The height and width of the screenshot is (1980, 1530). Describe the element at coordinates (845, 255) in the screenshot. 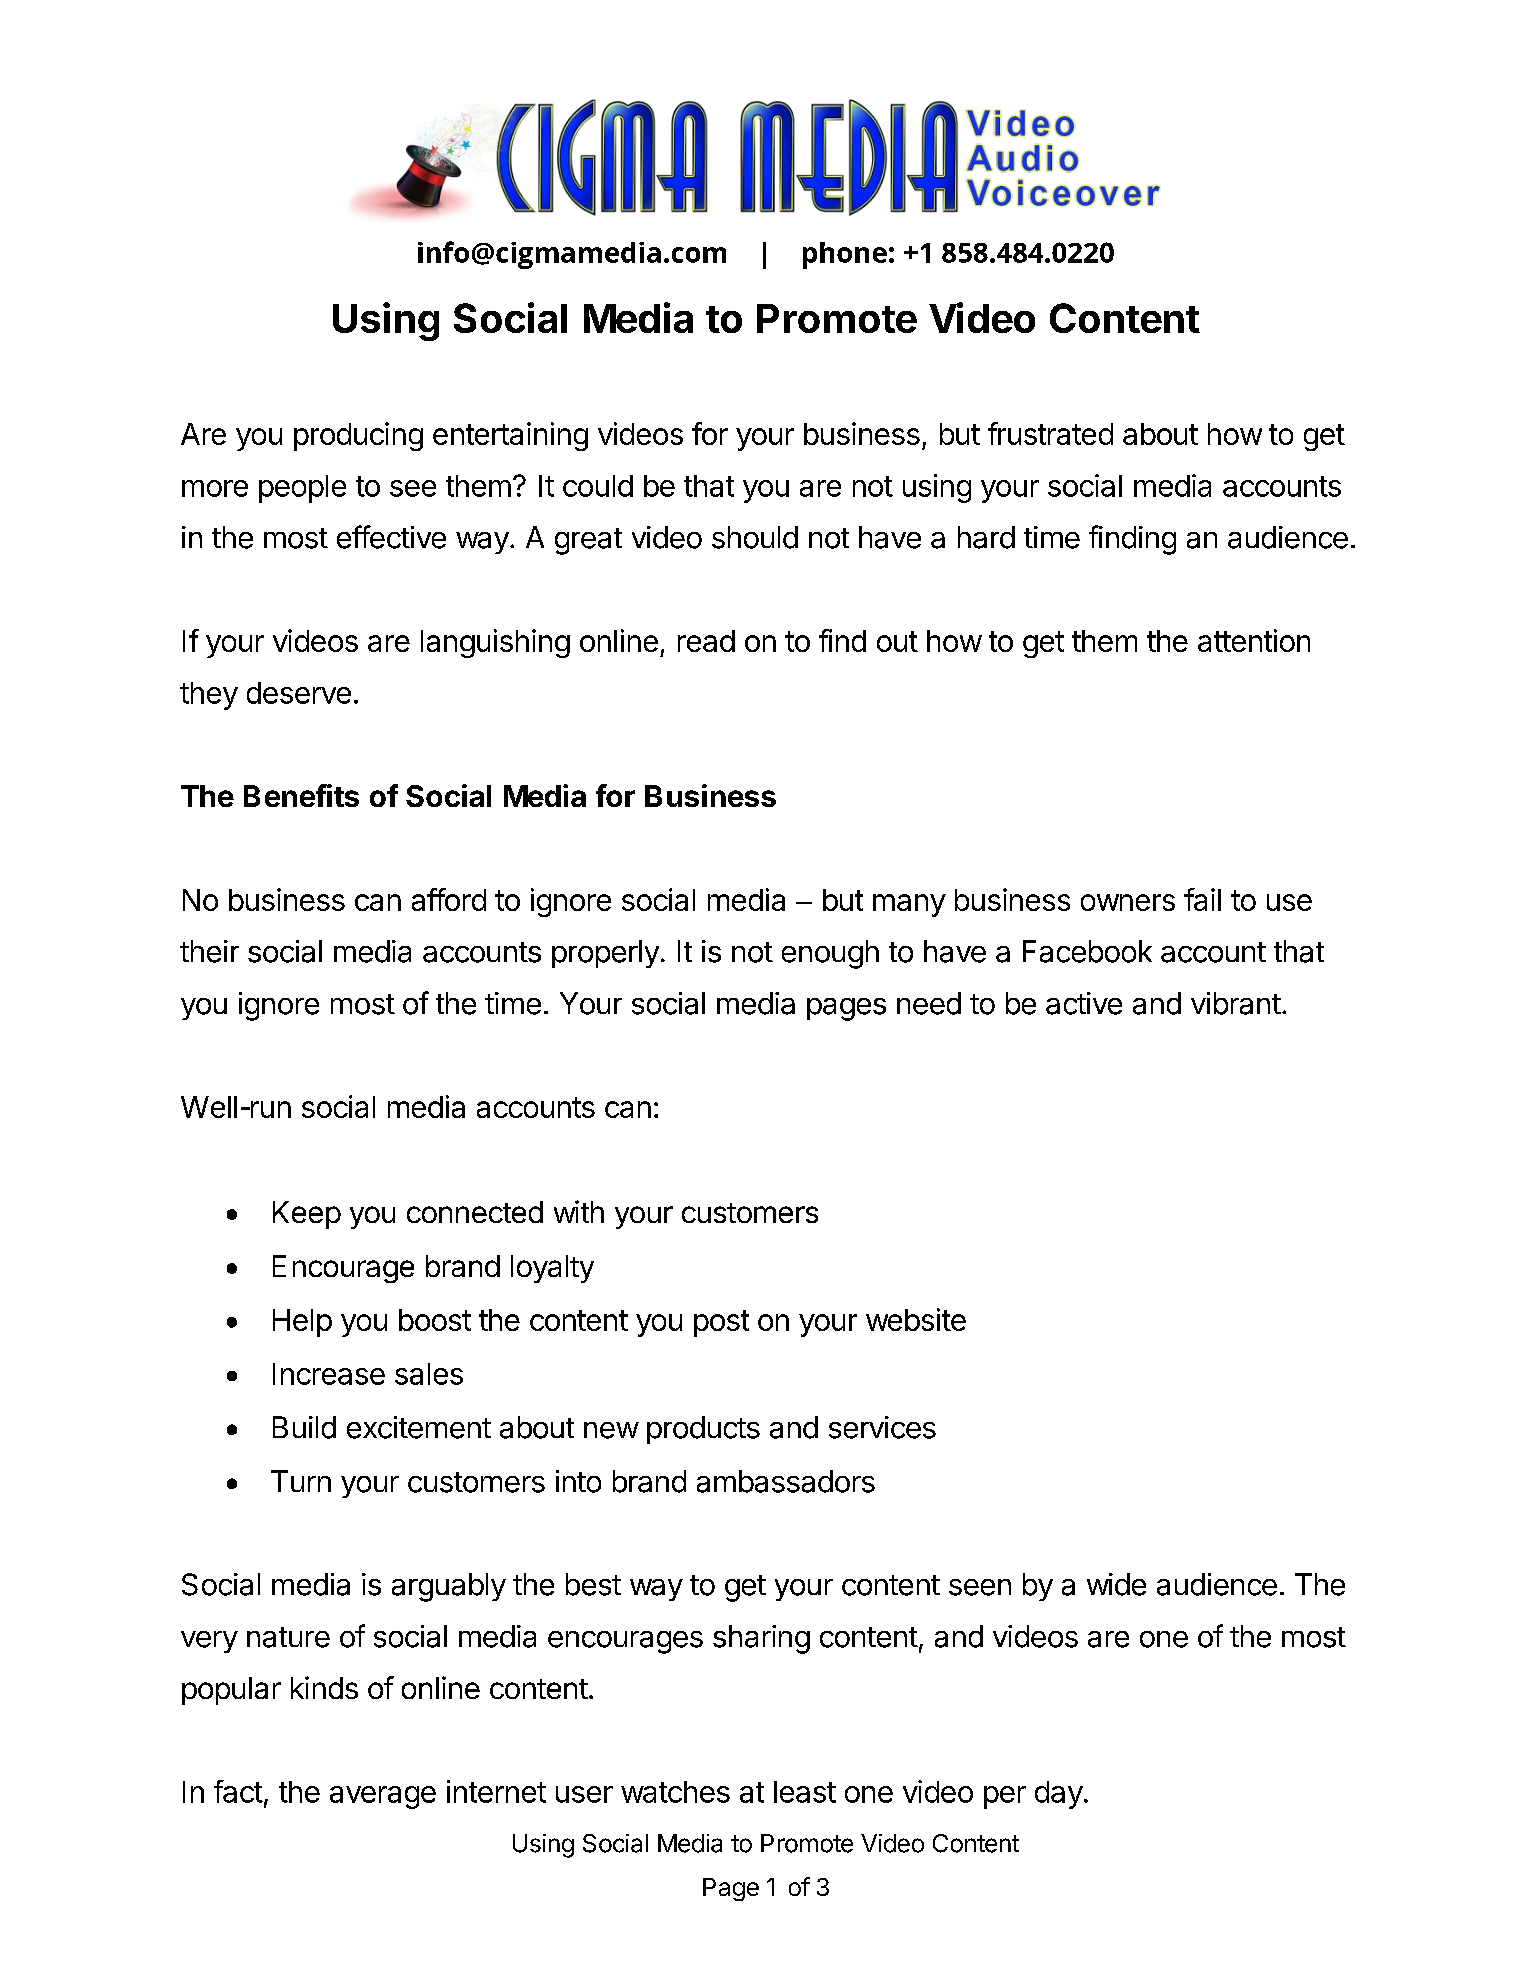

I see `phone` at that location.
